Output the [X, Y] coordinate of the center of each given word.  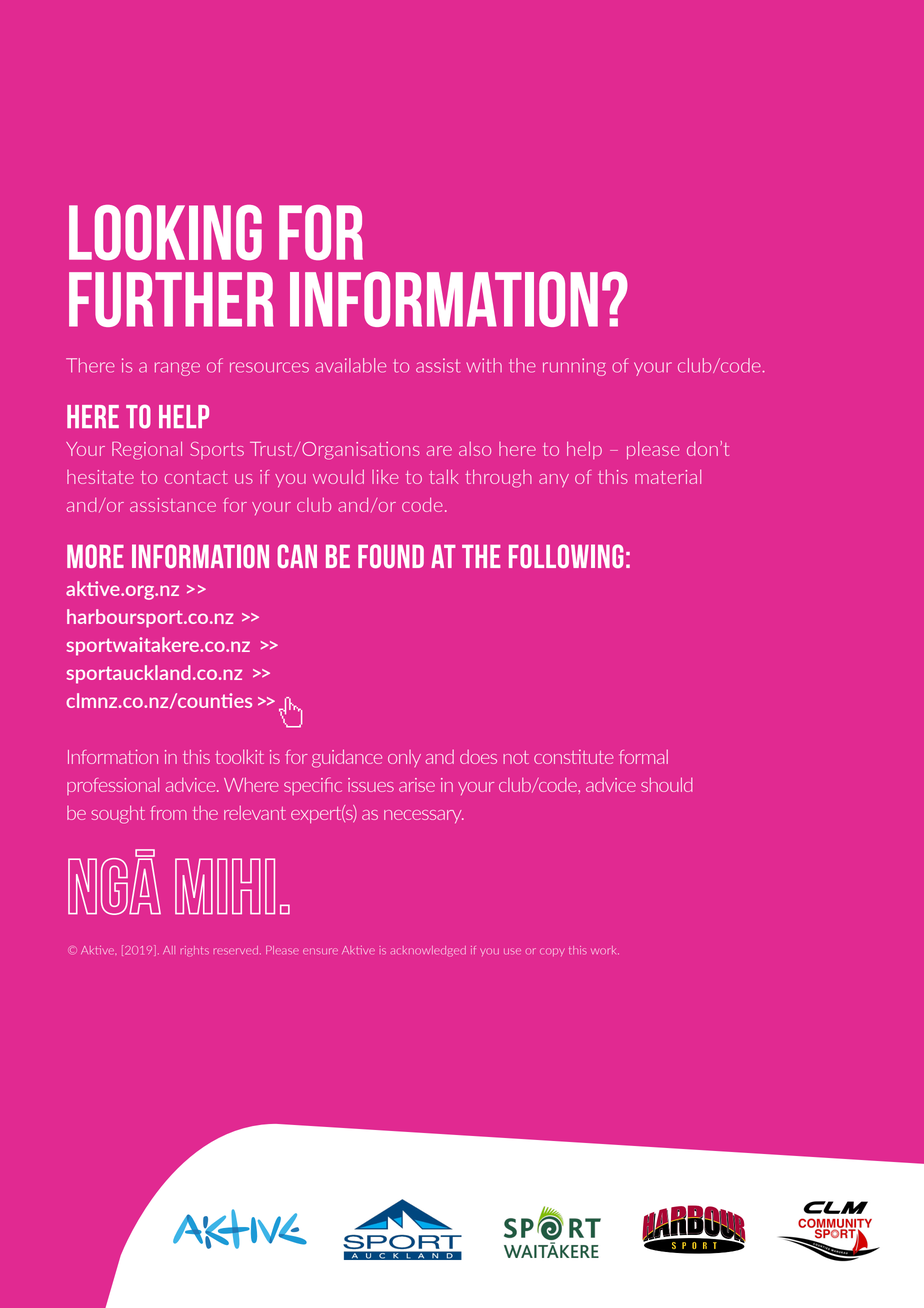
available [350, 365]
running [574, 367]
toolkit [239, 757]
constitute [574, 757]
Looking [165, 232]
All [169, 950]
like [385, 477]
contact [196, 477]
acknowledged [429, 951]
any [554, 480]
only [404, 758]
